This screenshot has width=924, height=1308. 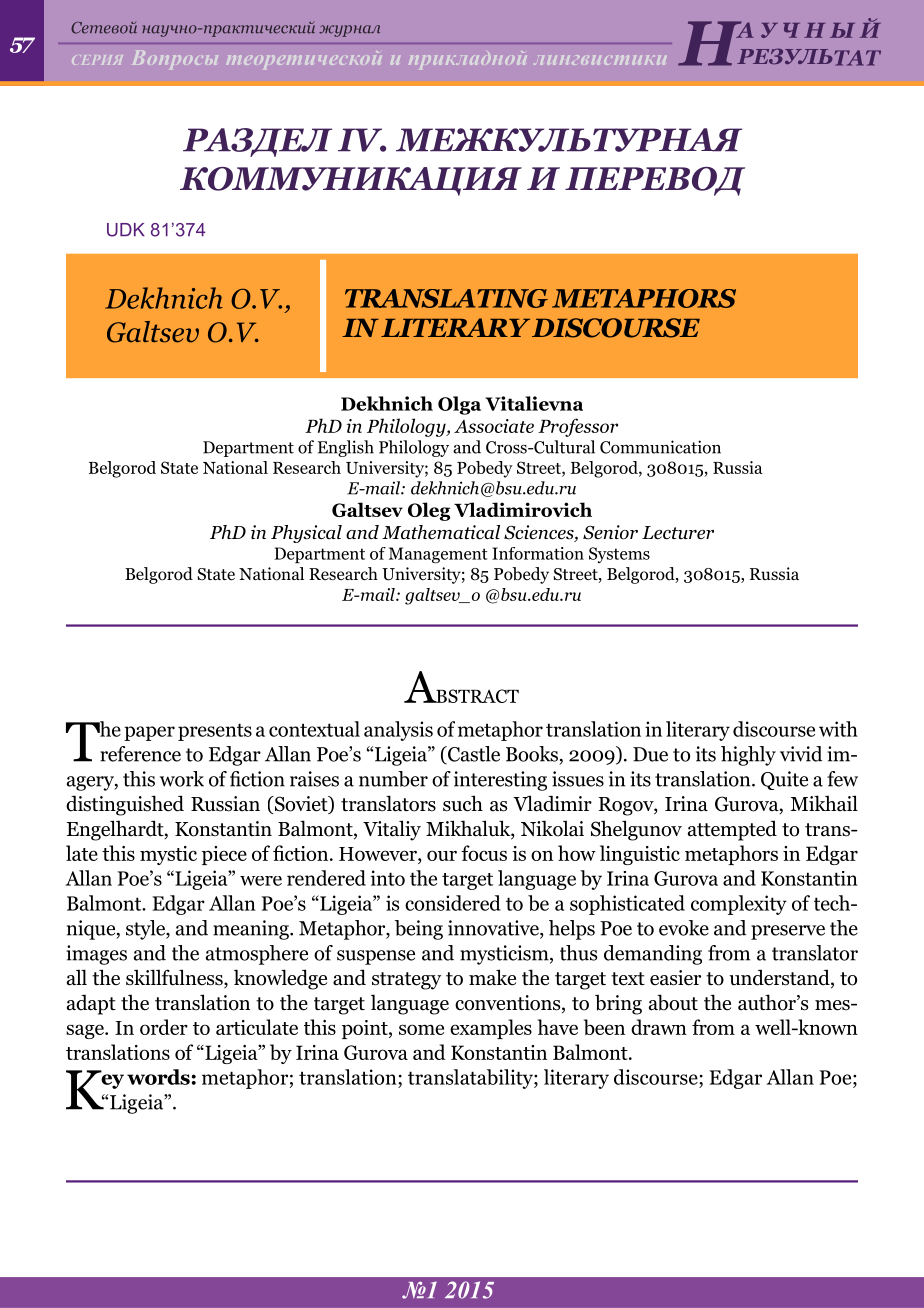 What do you see at coordinates (678, 533) in the screenshot?
I see `Lecturer` at bounding box center [678, 533].
